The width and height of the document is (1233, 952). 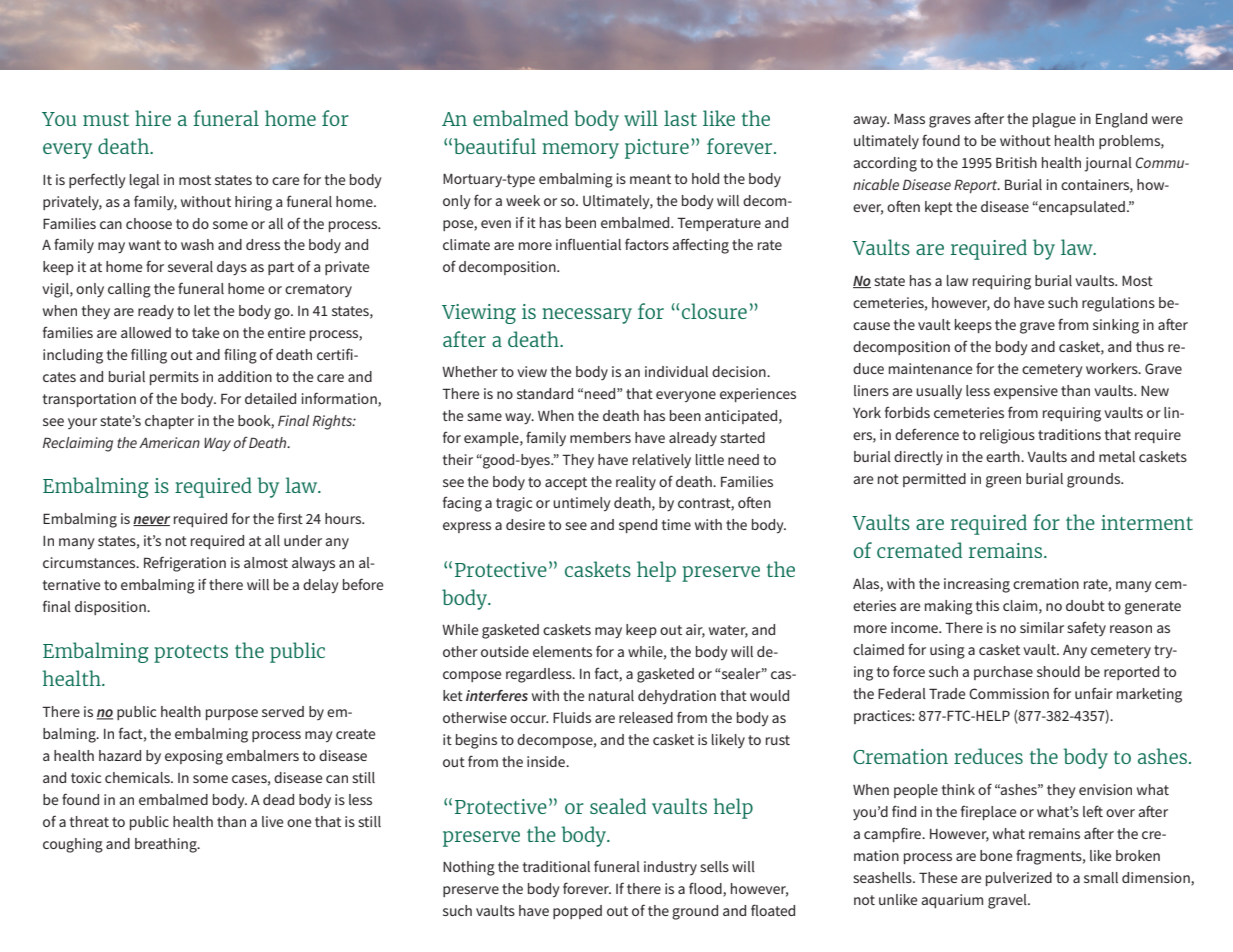 What do you see at coordinates (1016, 162) in the document?
I see `British` at bounding box center [1016, 162].
